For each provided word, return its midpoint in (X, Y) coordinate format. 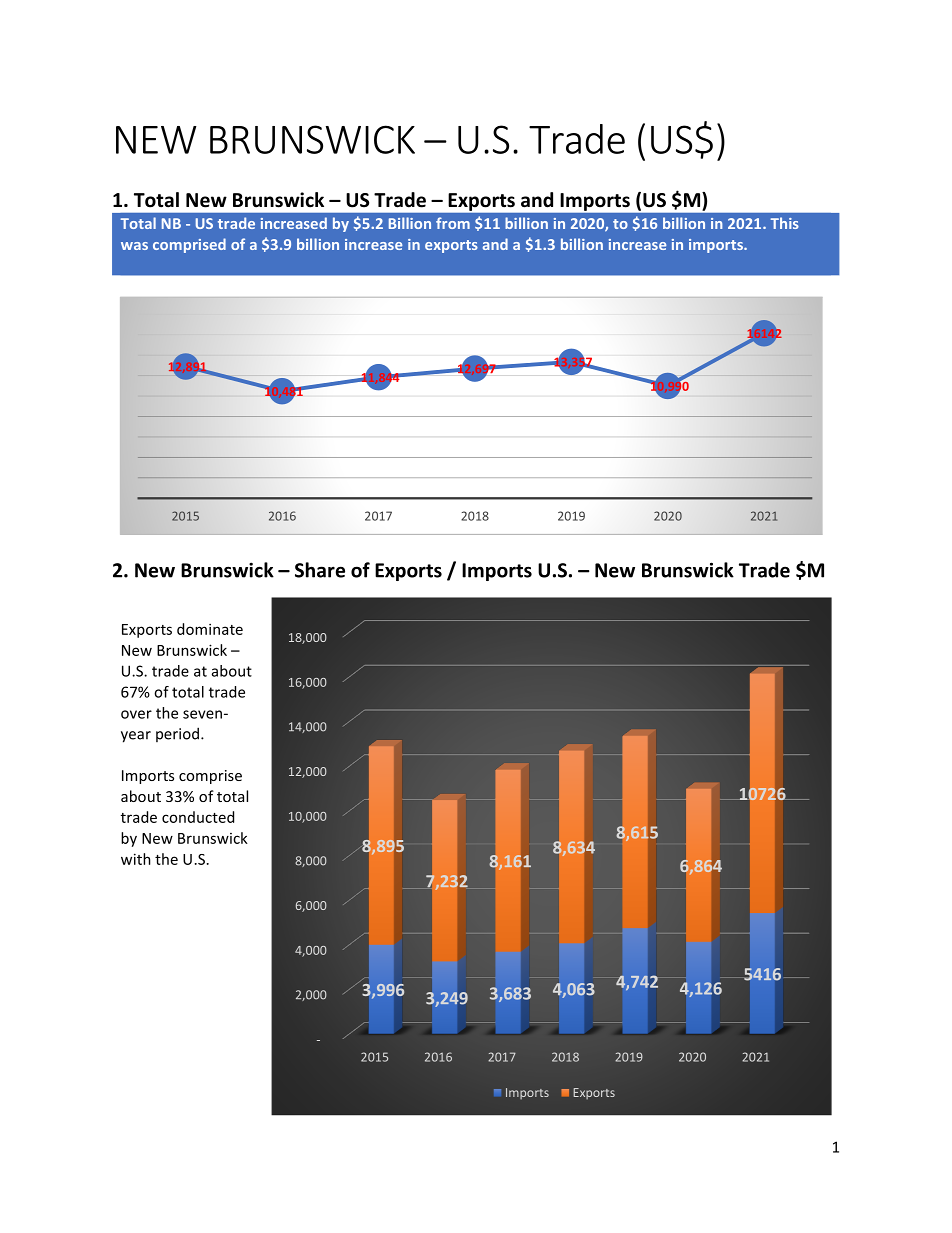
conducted (198, 817)
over (136, 714)
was (134, 246)
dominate (210, 629)
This (785, 223)
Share (320, 570)
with (136, 859)
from (453, 223)
